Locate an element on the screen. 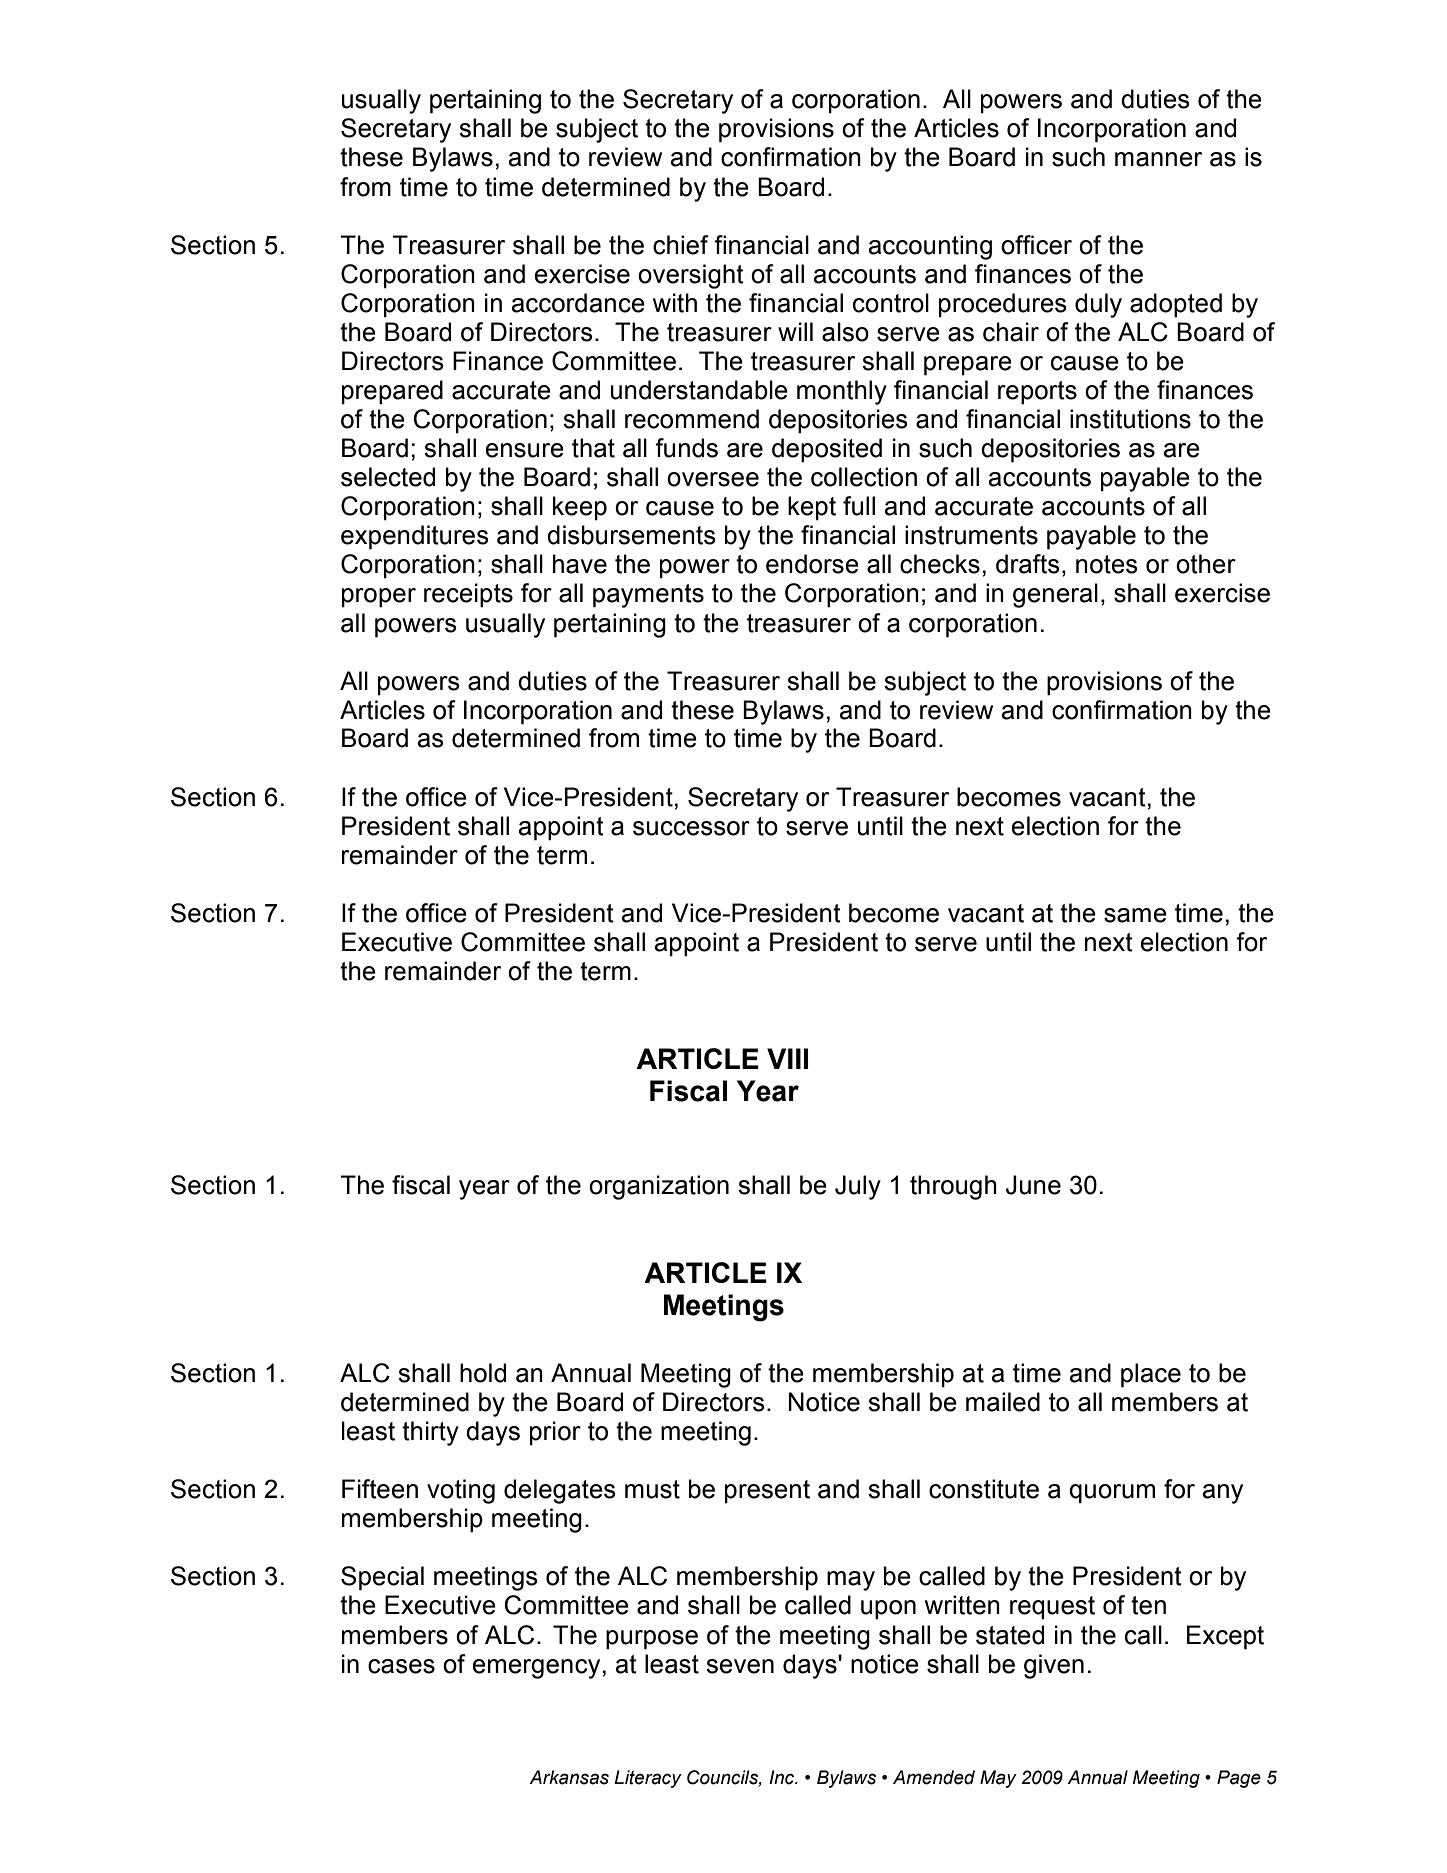 Image resolution: width=1447 pixels, height=1873 pixels. accordance is located at coordinates (578, 303).
